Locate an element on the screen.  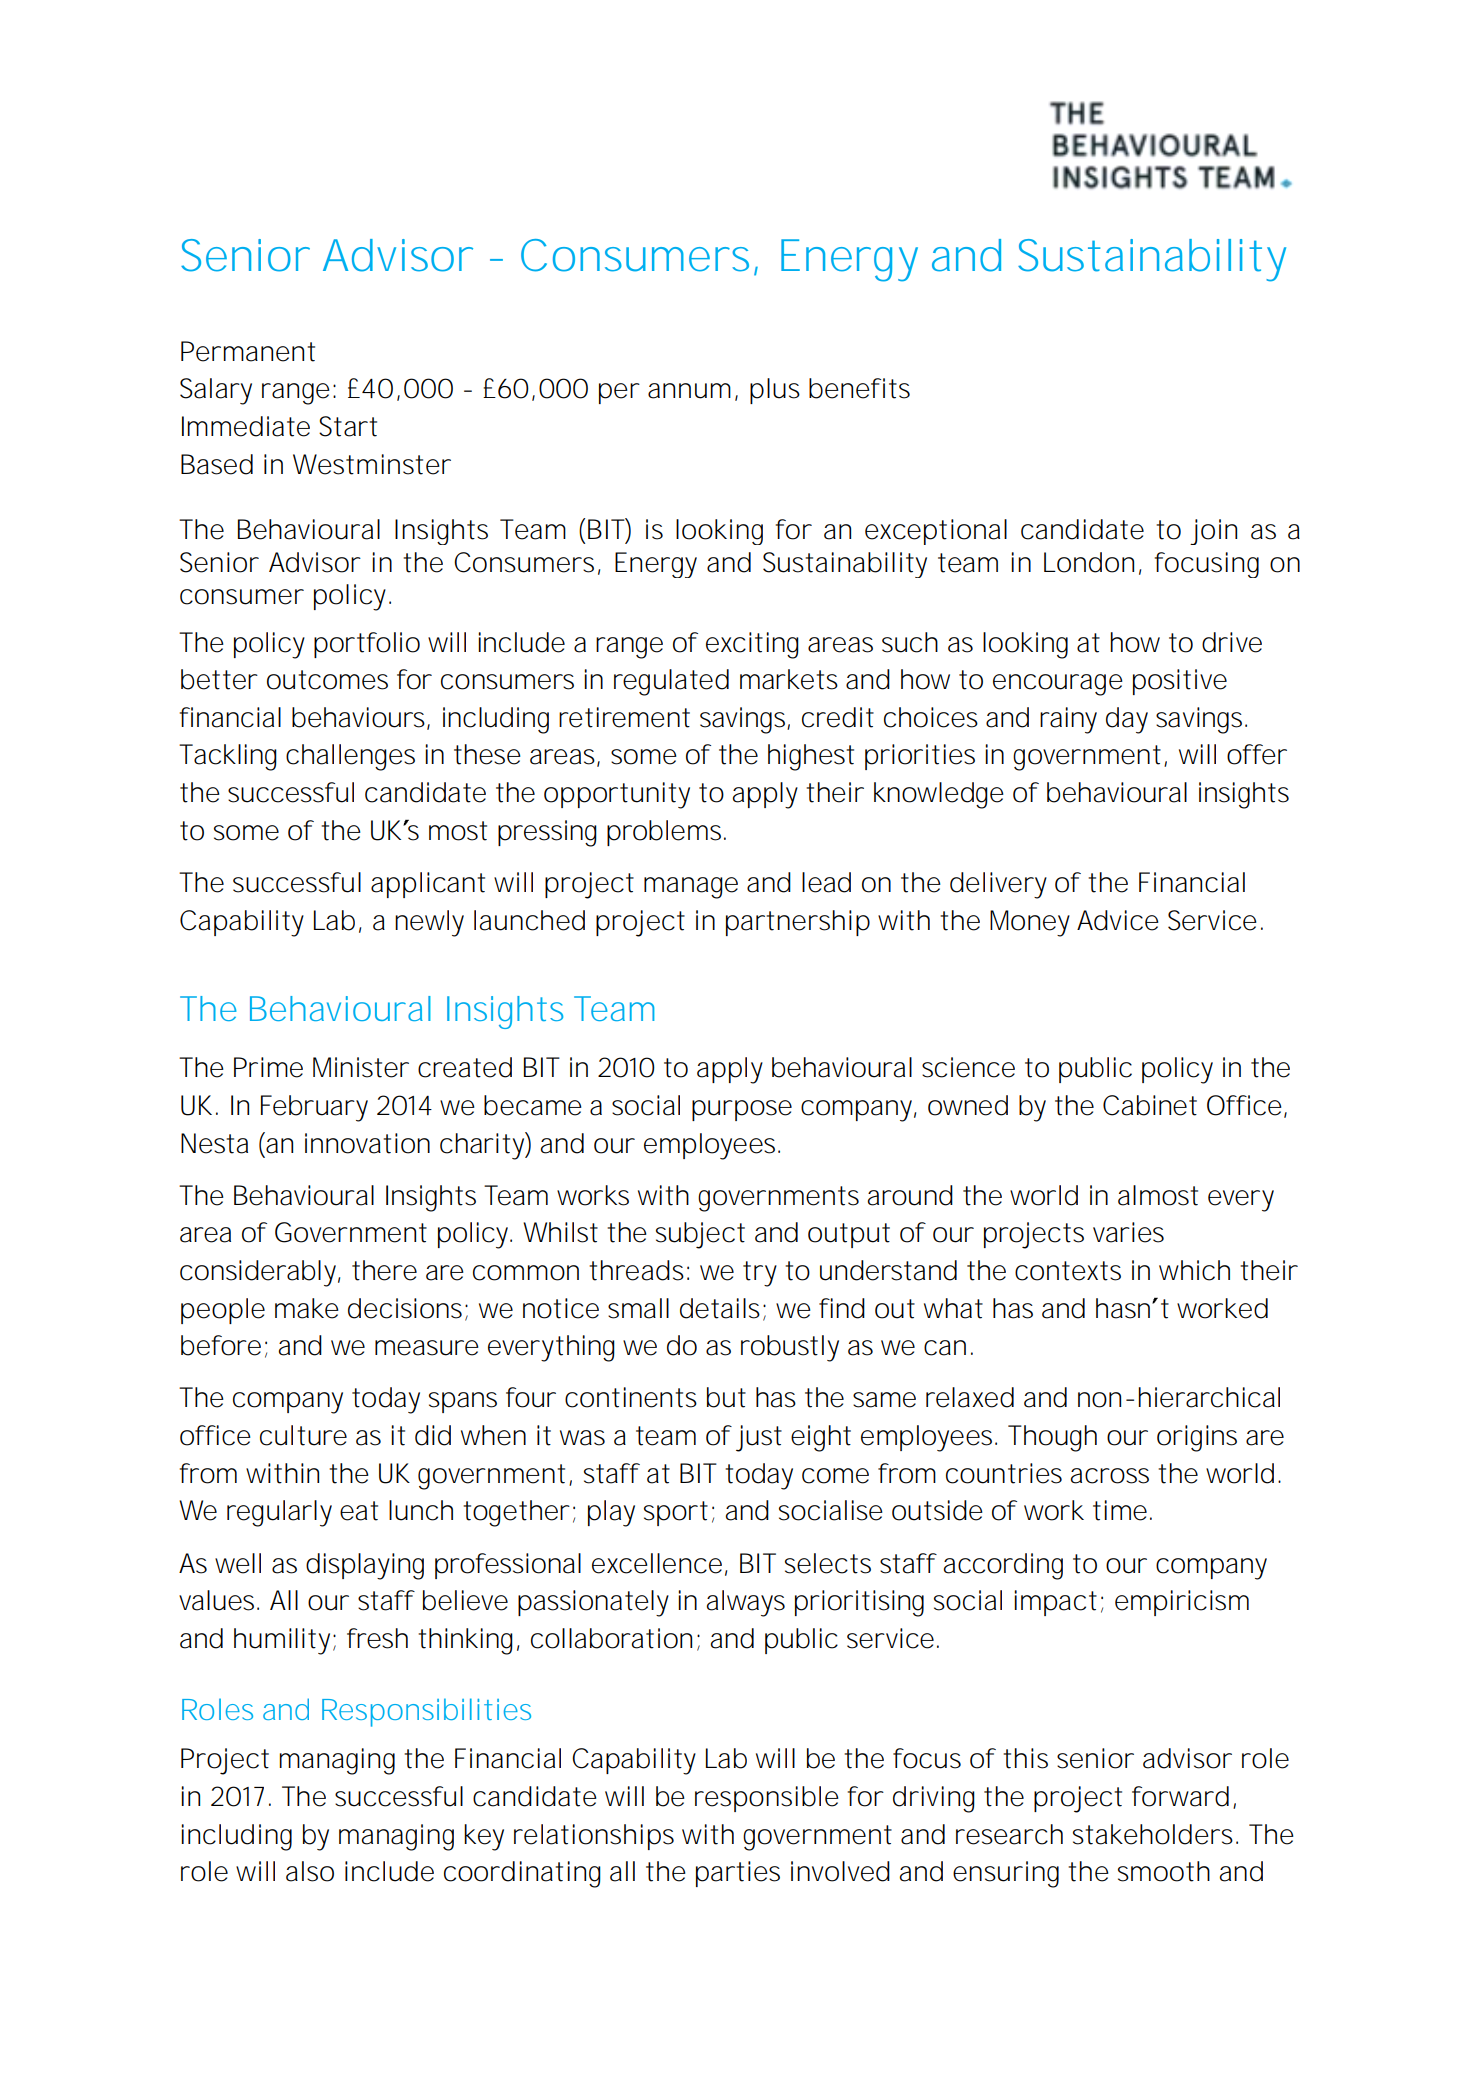
Start is located at coordinates (348, 426).
